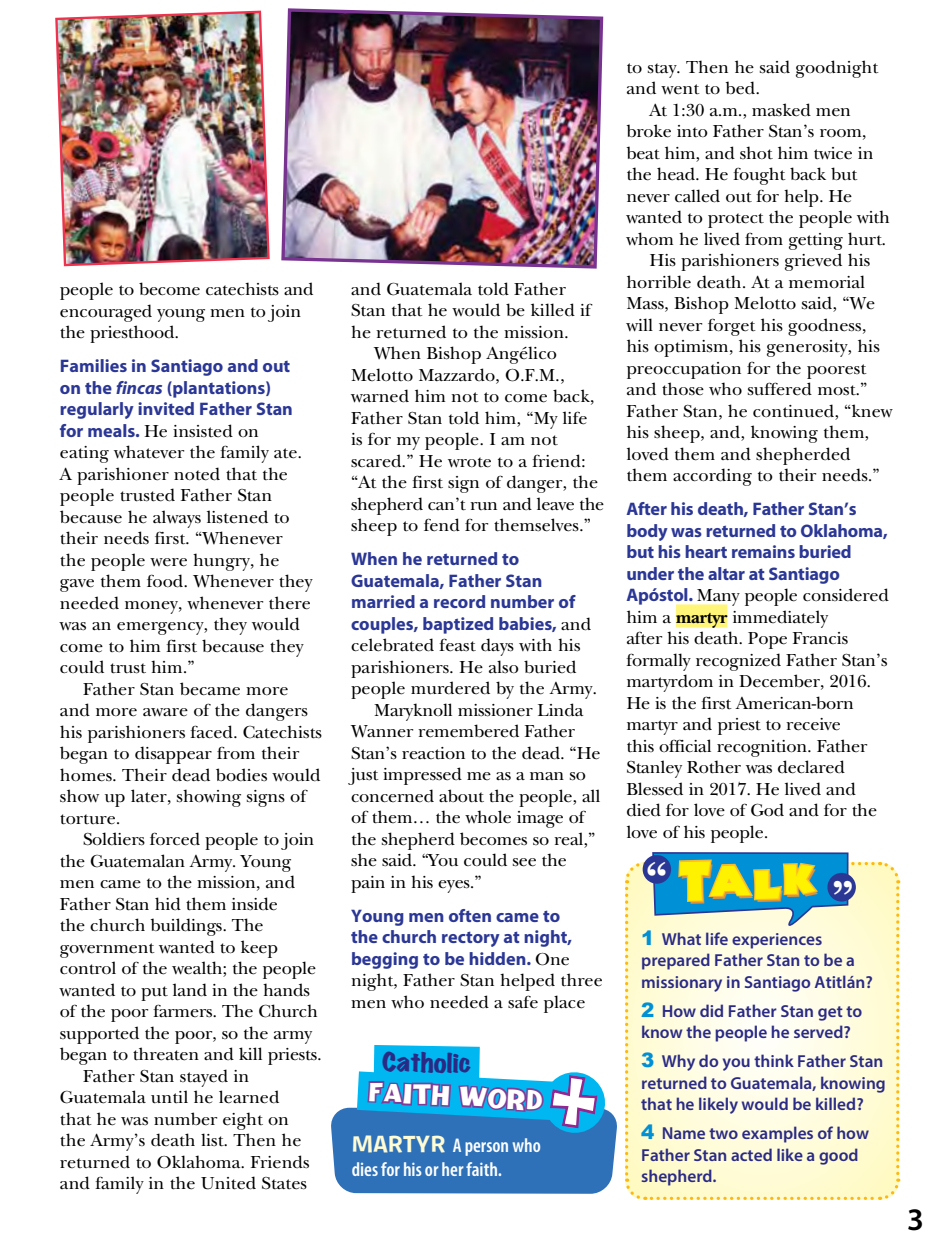  Describe the element at coordinates (712, 477) in the document. I see `according` at that location.
